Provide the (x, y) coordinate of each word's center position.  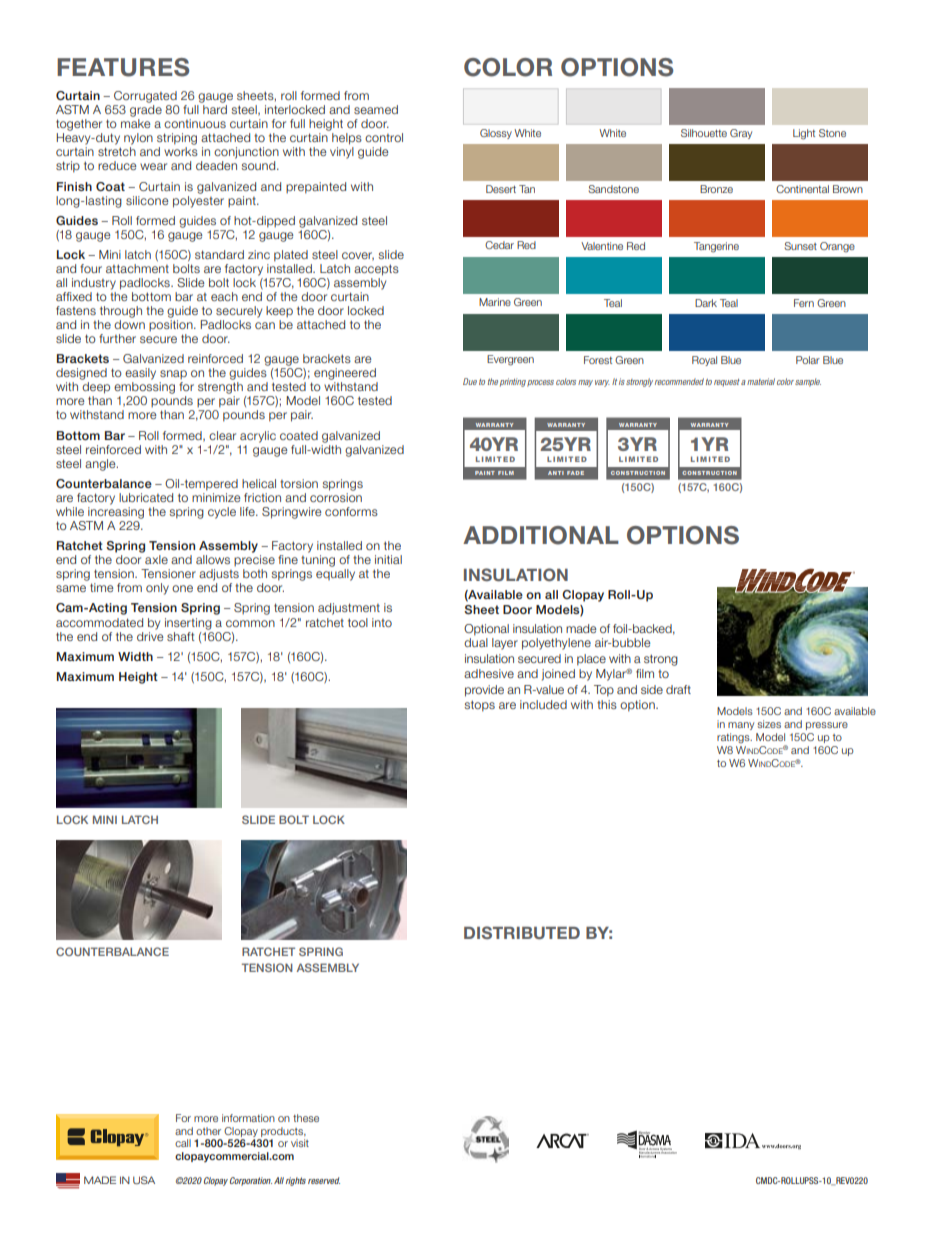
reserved (324, 1180)
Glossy (496, 134)
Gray (741, 134)
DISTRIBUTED (522, 933)
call (183, 1143)
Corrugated (145, 97)
